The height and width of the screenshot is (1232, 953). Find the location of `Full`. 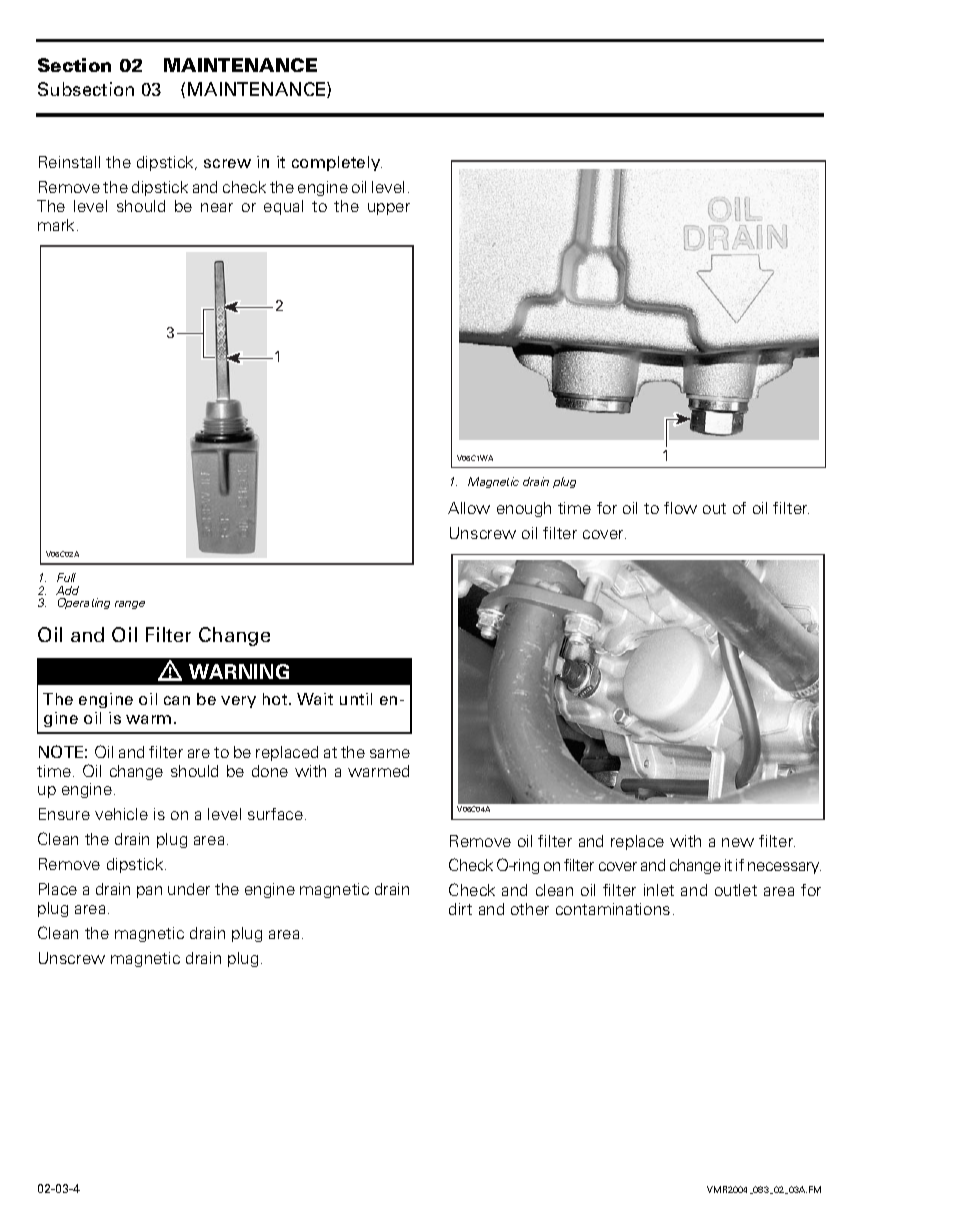

Full is located at coordinates (66, 577).
